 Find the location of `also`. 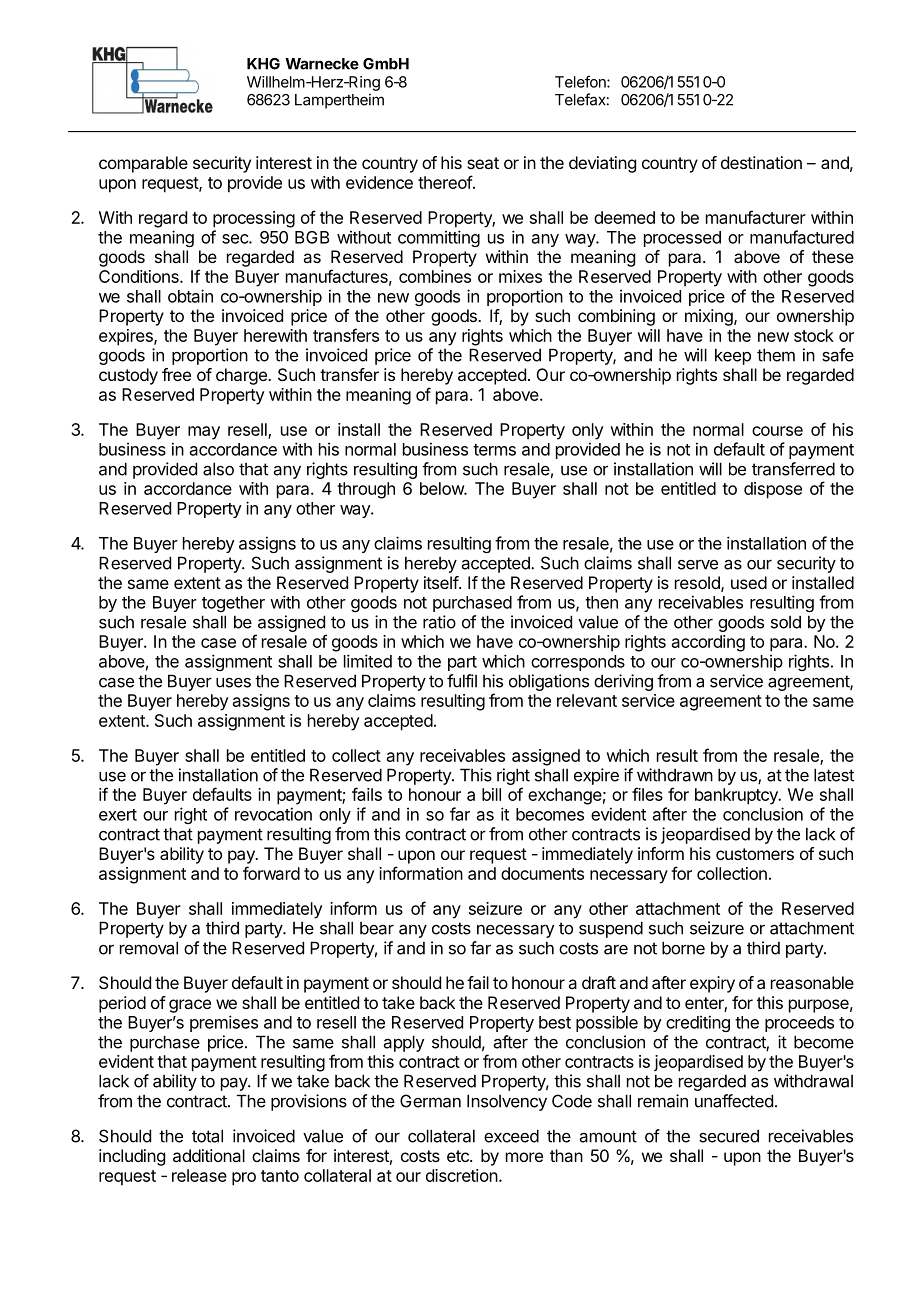

also is located at coordinates (218, 469).
